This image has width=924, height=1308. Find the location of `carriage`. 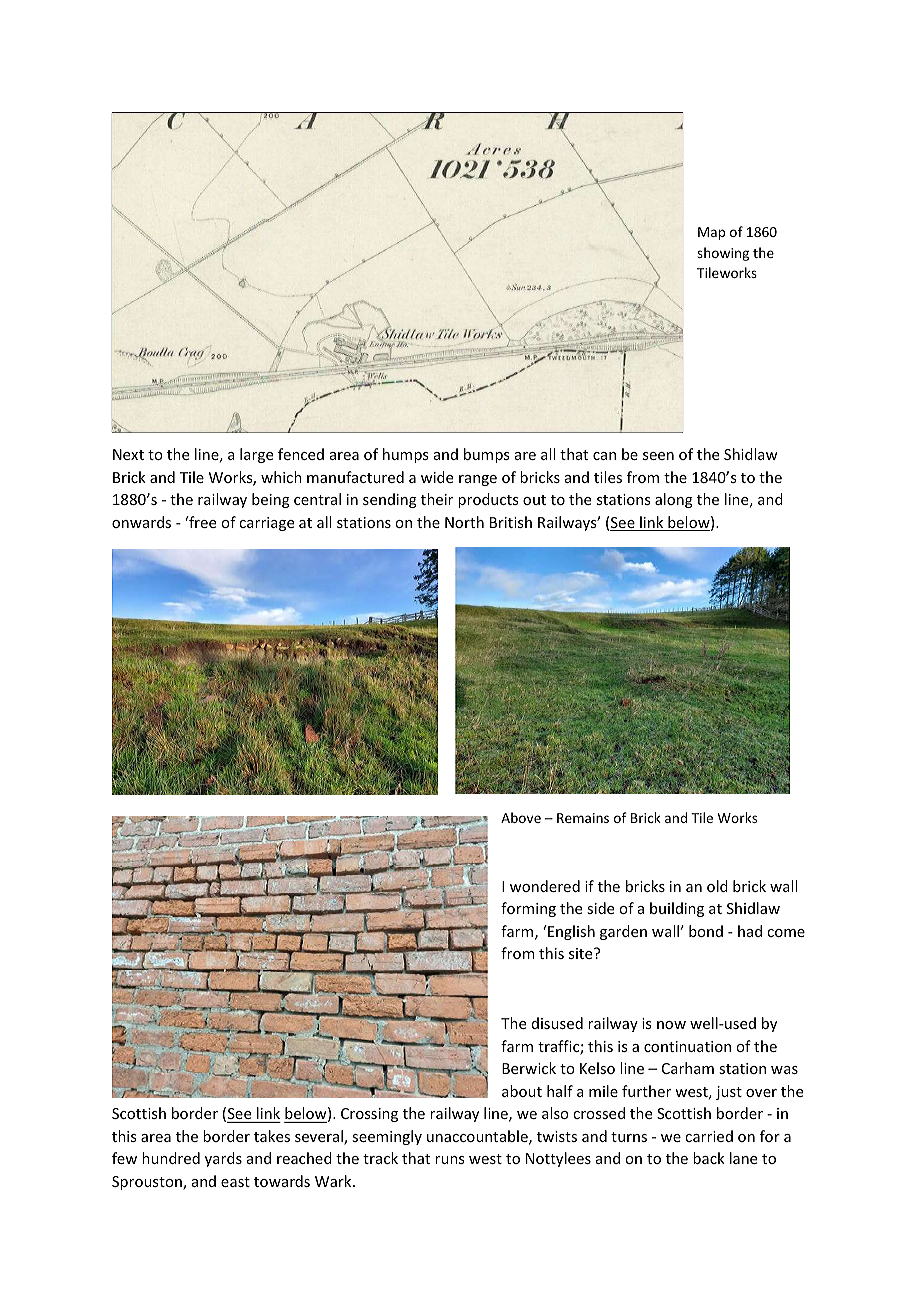

carriage is located at coordinates (266, 524).
